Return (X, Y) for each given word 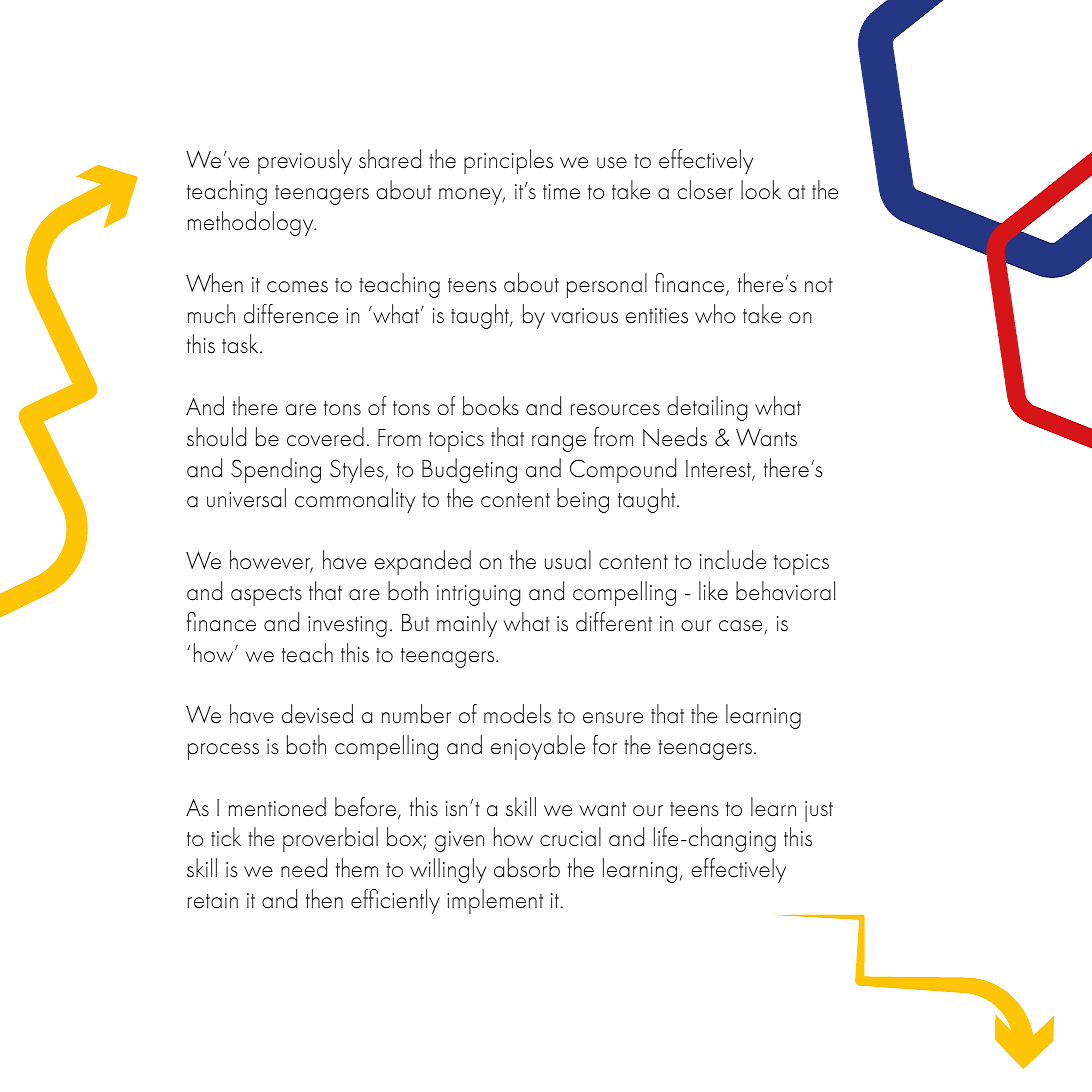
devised (317, 714)
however (271, 561)
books (491, 406)
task (241, 344)
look (761, 190)
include (733, 560)
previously (305, 161)
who (715, 314)
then (324, 898)
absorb (527, 868)
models (517, 714)
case (742, 627)
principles (508, 161)
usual (568, 560)
